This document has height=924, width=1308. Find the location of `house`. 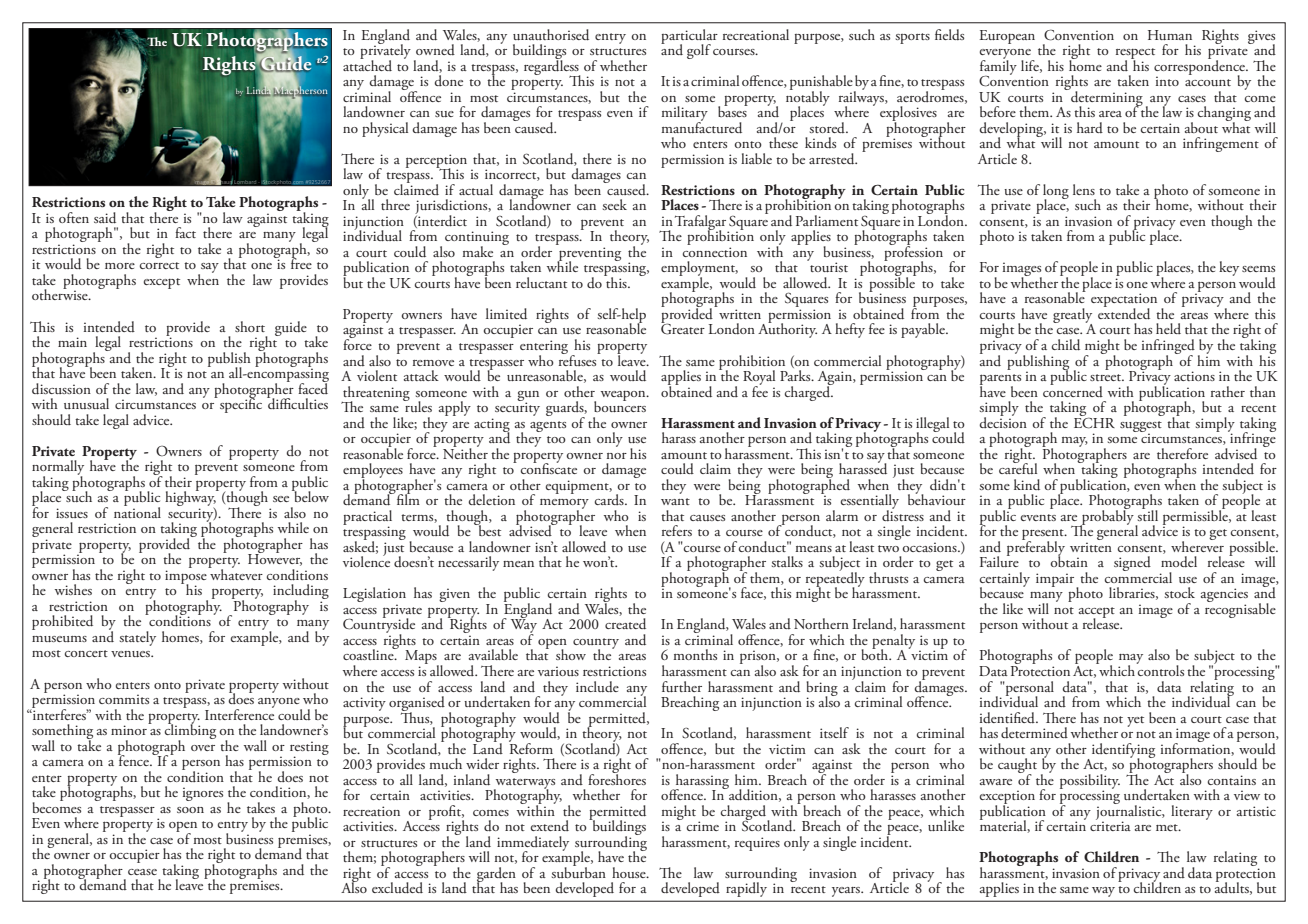

house is located at coordinates (630, 872).
